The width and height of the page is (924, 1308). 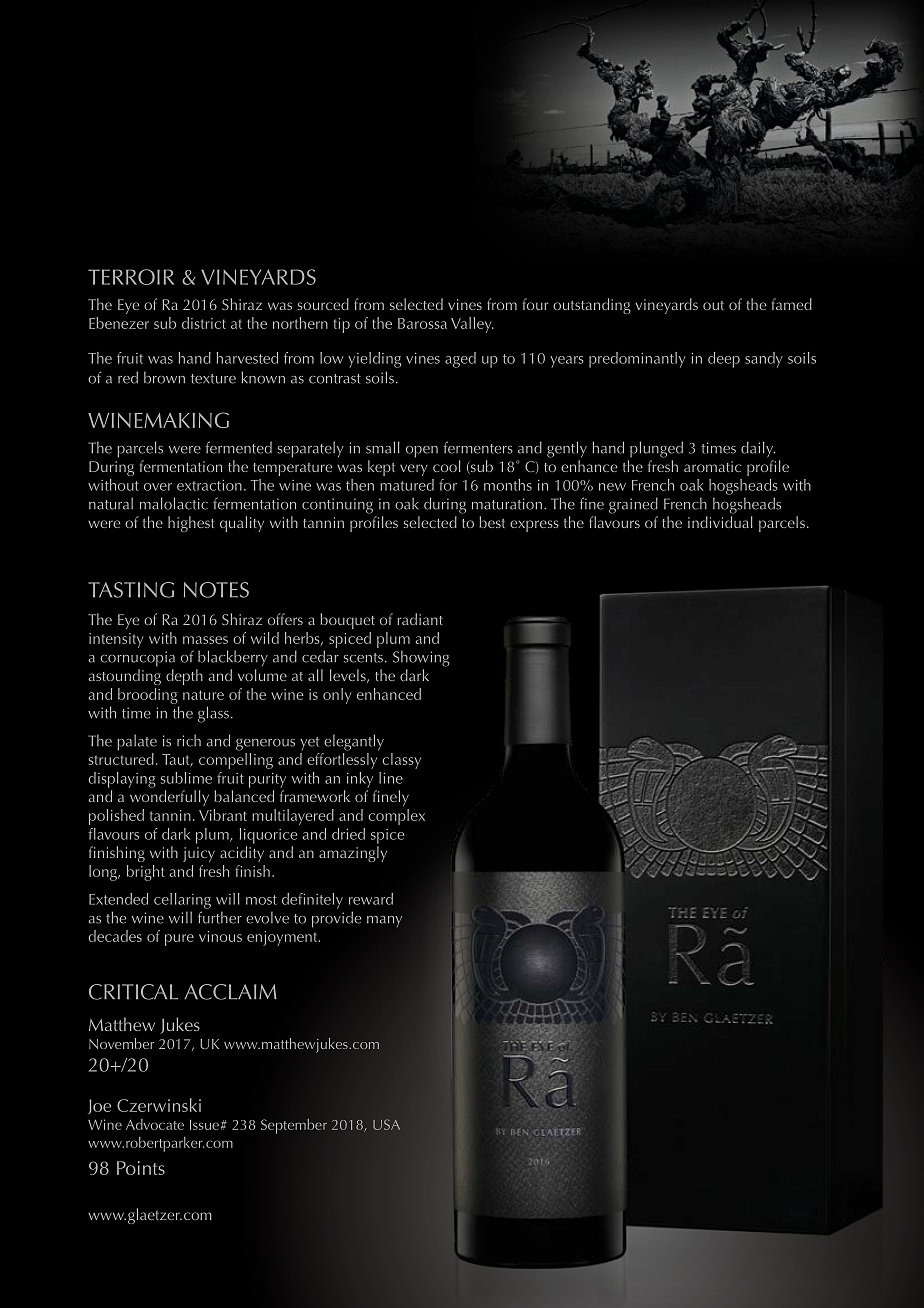 What do you see at coordinates (155, 1124) in the page?
I see `Advocate` at bounding box center [155, 1124].
